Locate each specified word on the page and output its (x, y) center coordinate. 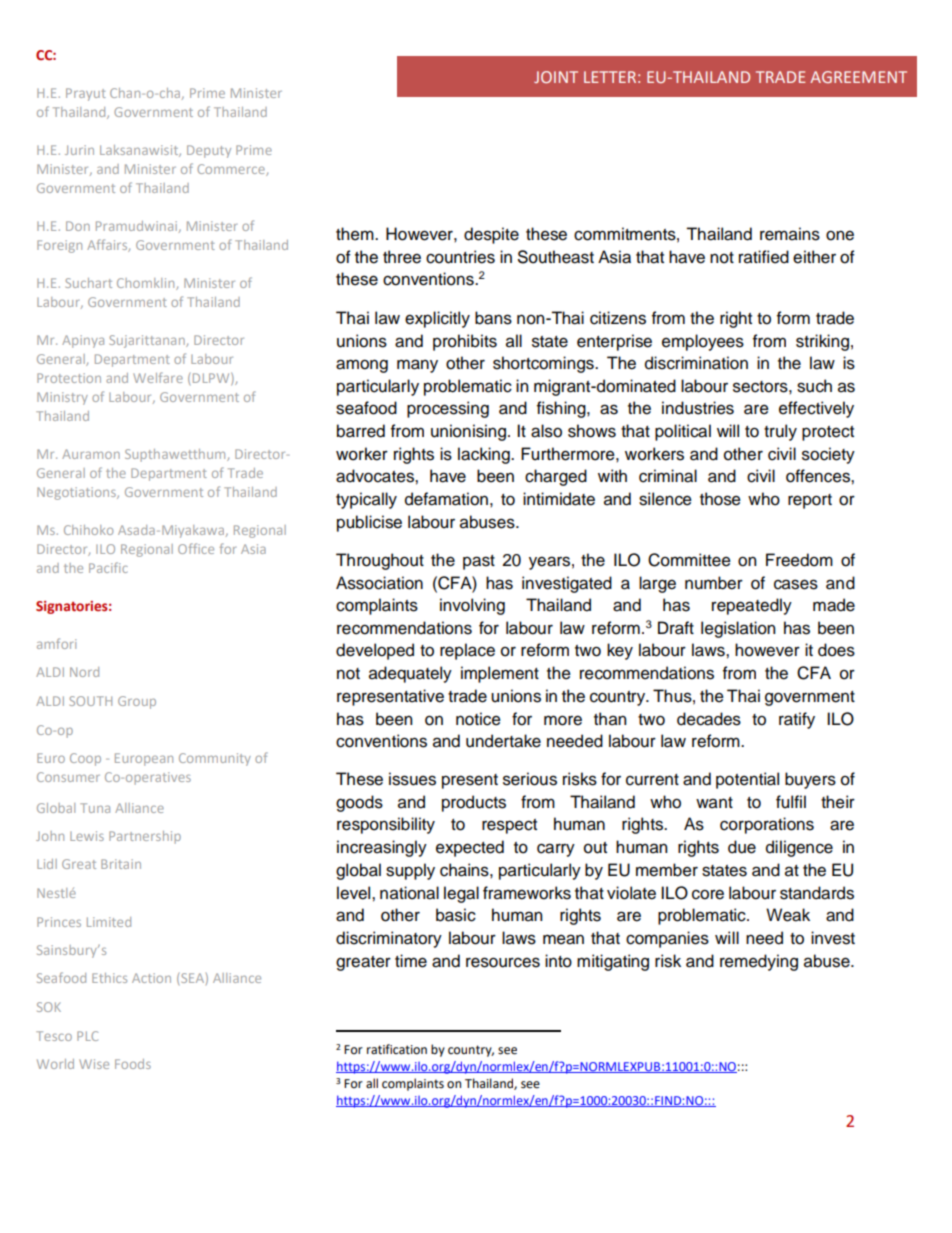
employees (703, 342)
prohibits (465, 342)
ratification (397, 1049)
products (474, 803)
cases (796, 584)
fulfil (791, 802)
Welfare (158, 377)
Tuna (95, 808)
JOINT (556, 77)
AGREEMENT (858, 77)
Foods (133, 1064)
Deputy (209, 151)
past (479, 562)
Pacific (108, 567)
